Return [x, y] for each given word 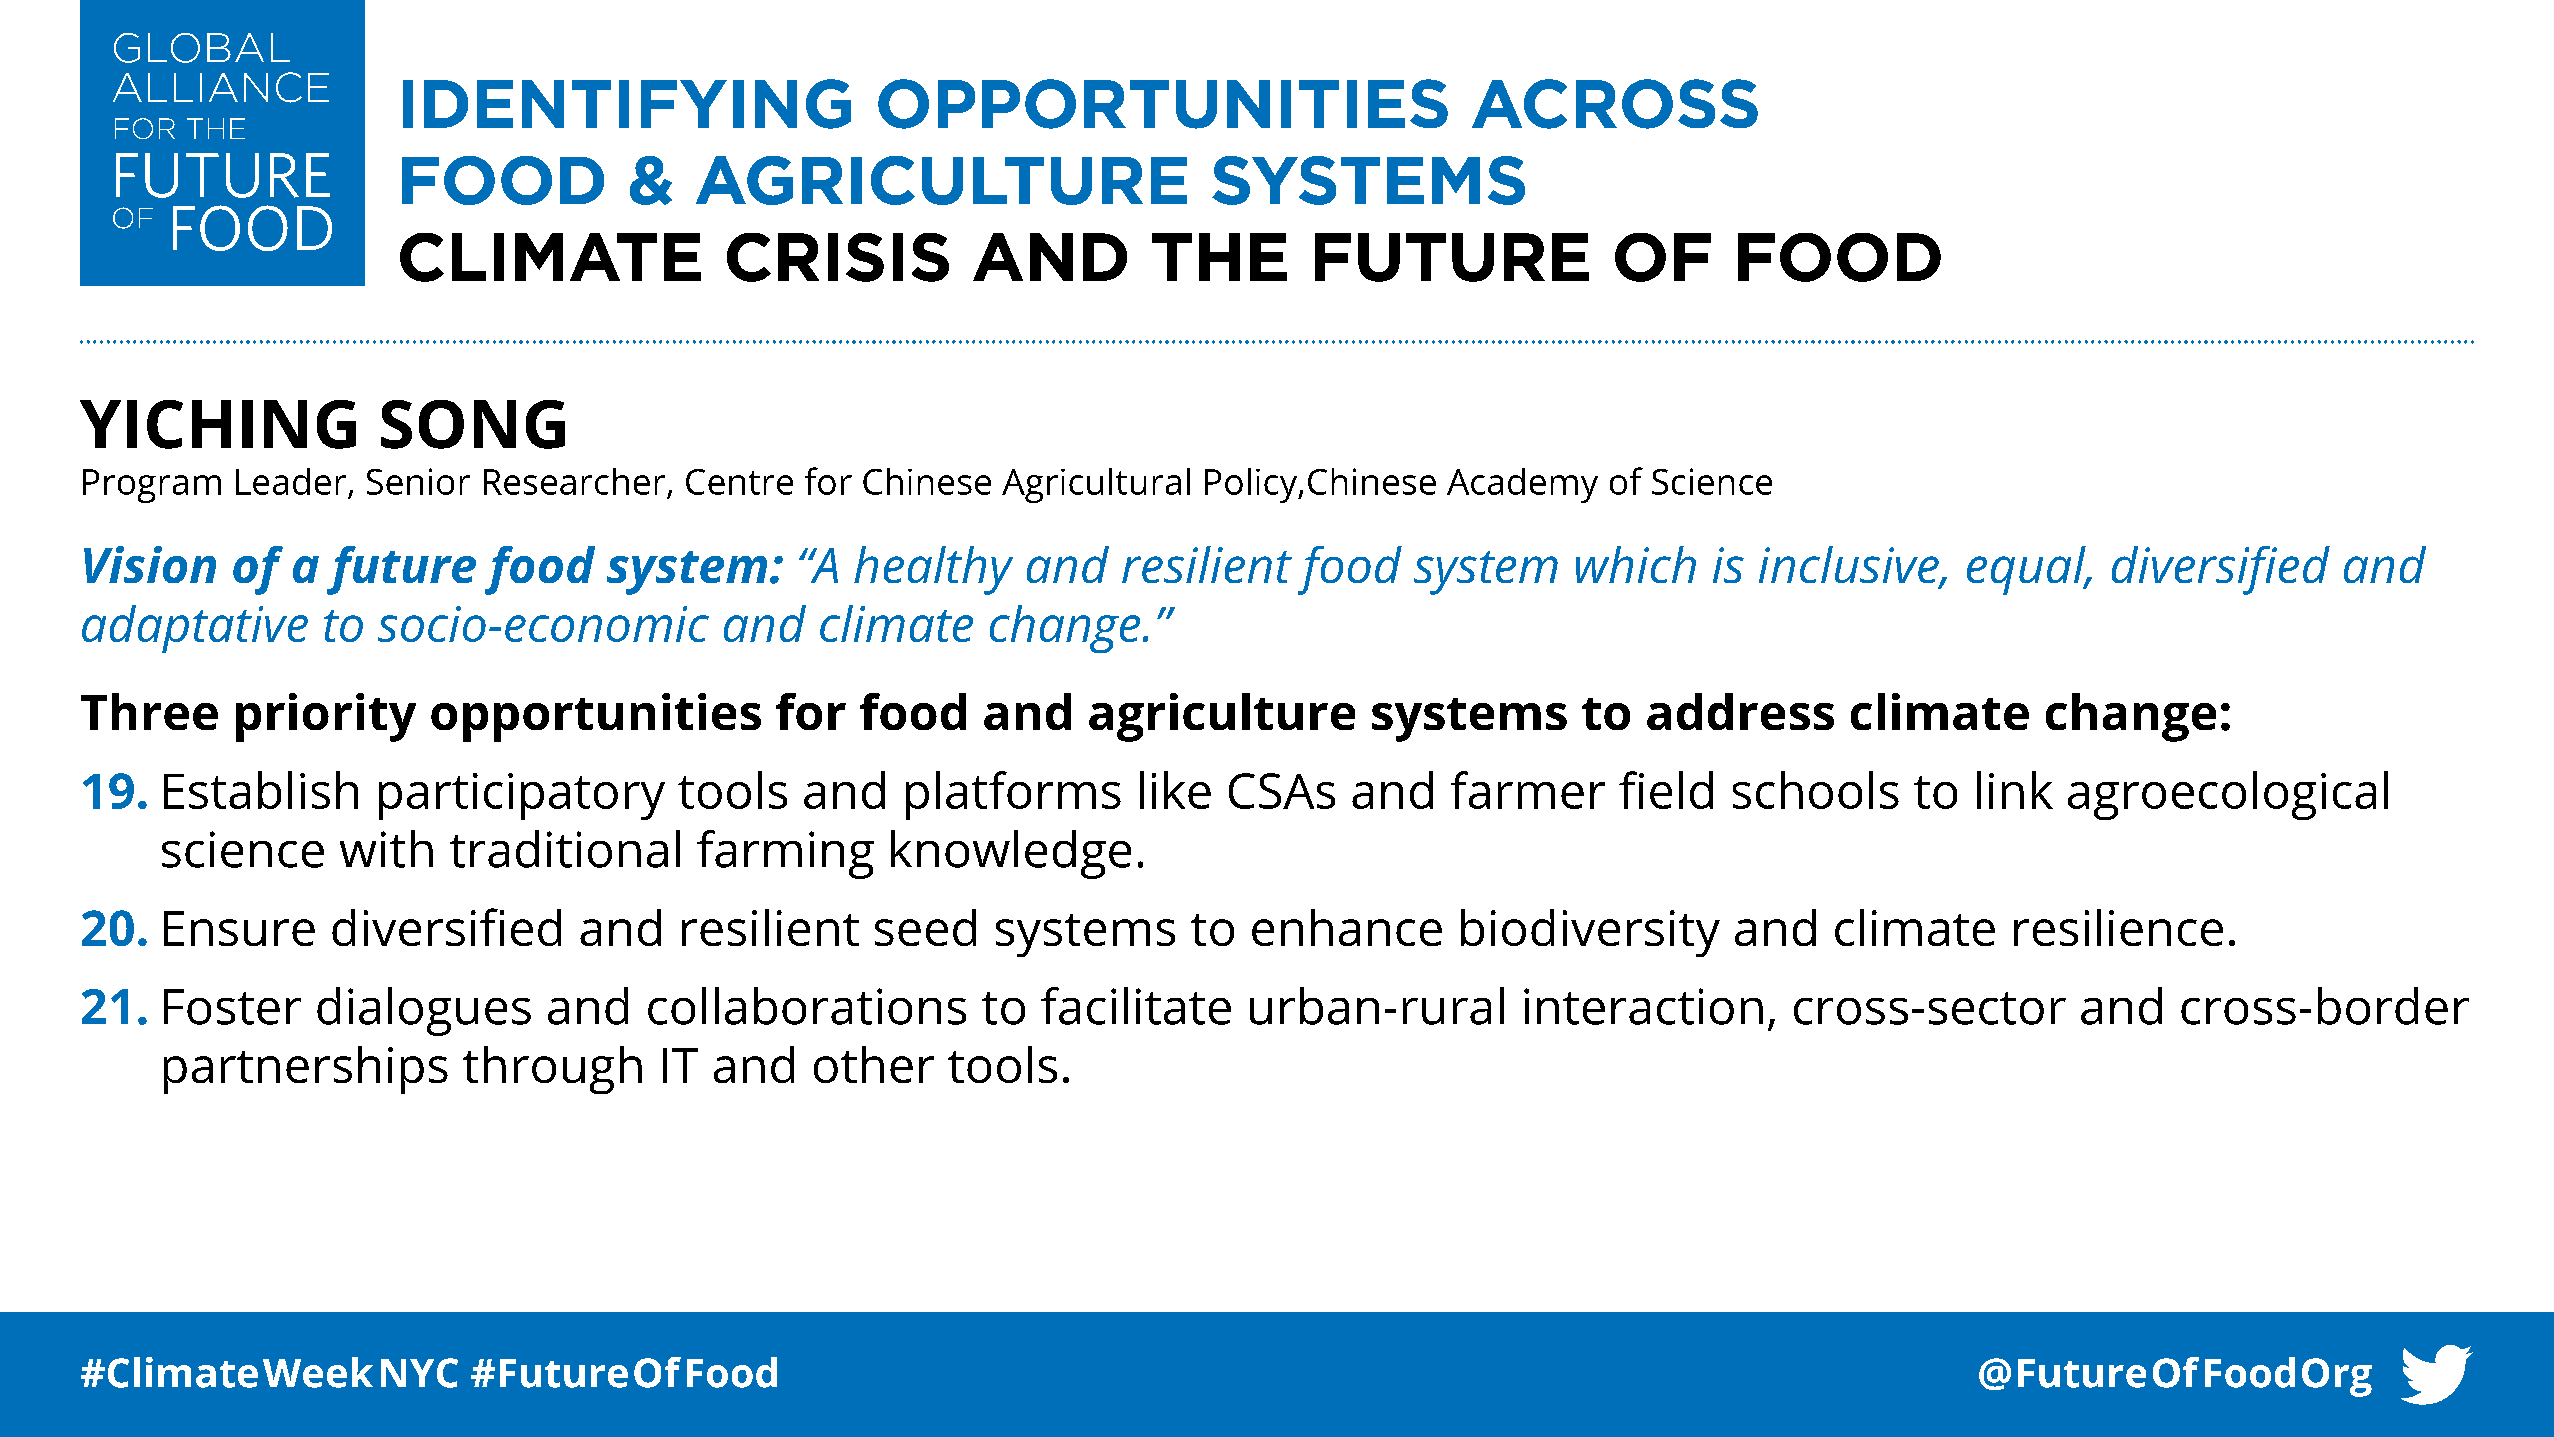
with [386, 849]
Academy [1522, 485]
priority [326, 717]
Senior [418, 481]
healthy [933, 570]
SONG [473, 424]
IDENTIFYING [627, 104]
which [1636, 564]
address [1740, 711]
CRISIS [838, 257]
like [1175, 790]
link [2015, 790]
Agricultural [1096, 485]
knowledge [1011, 854]
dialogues [424, 1011]
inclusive [1850, 566]
